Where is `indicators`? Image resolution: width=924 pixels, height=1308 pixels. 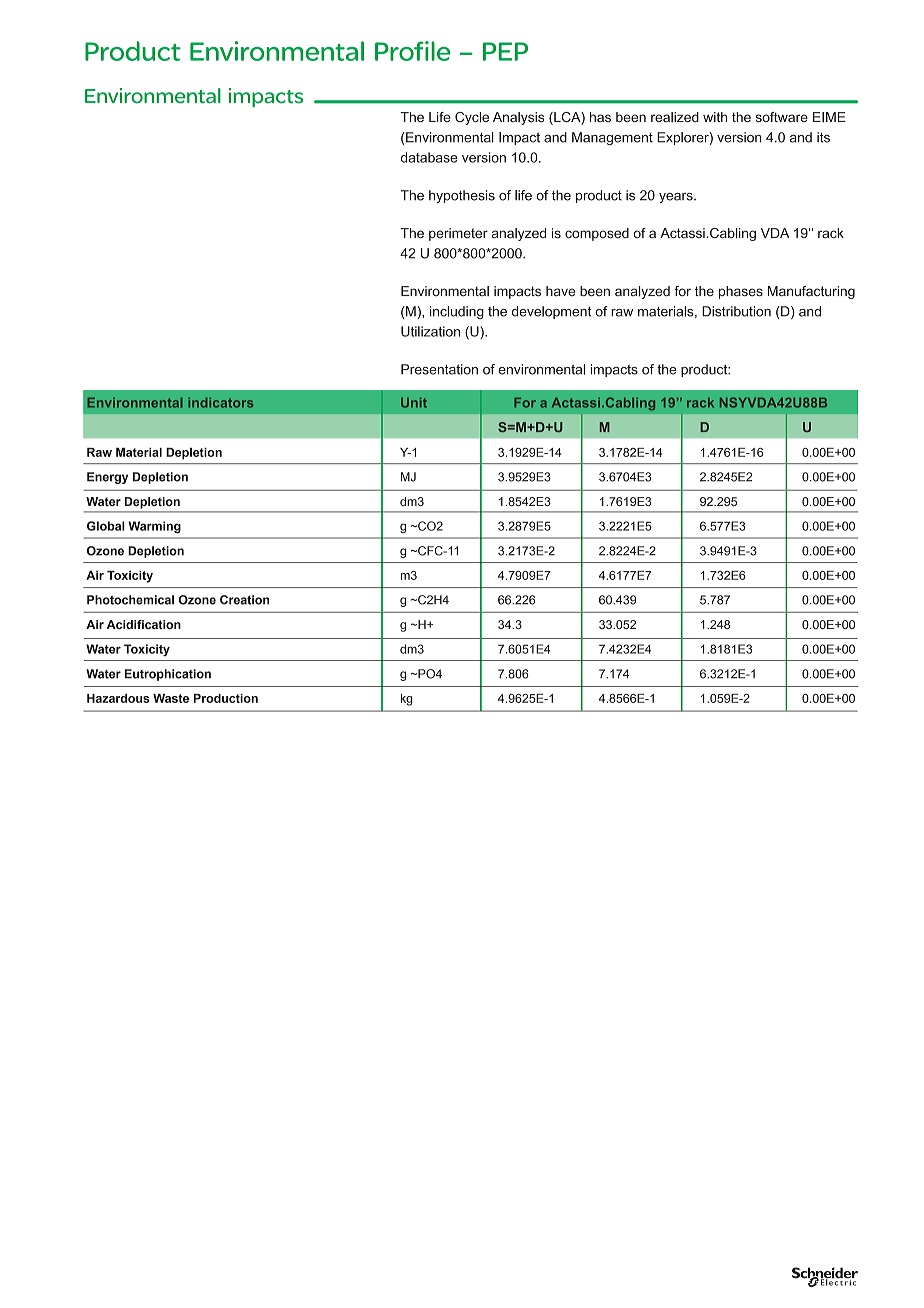 indicators is located at coordinates (220, 403).
